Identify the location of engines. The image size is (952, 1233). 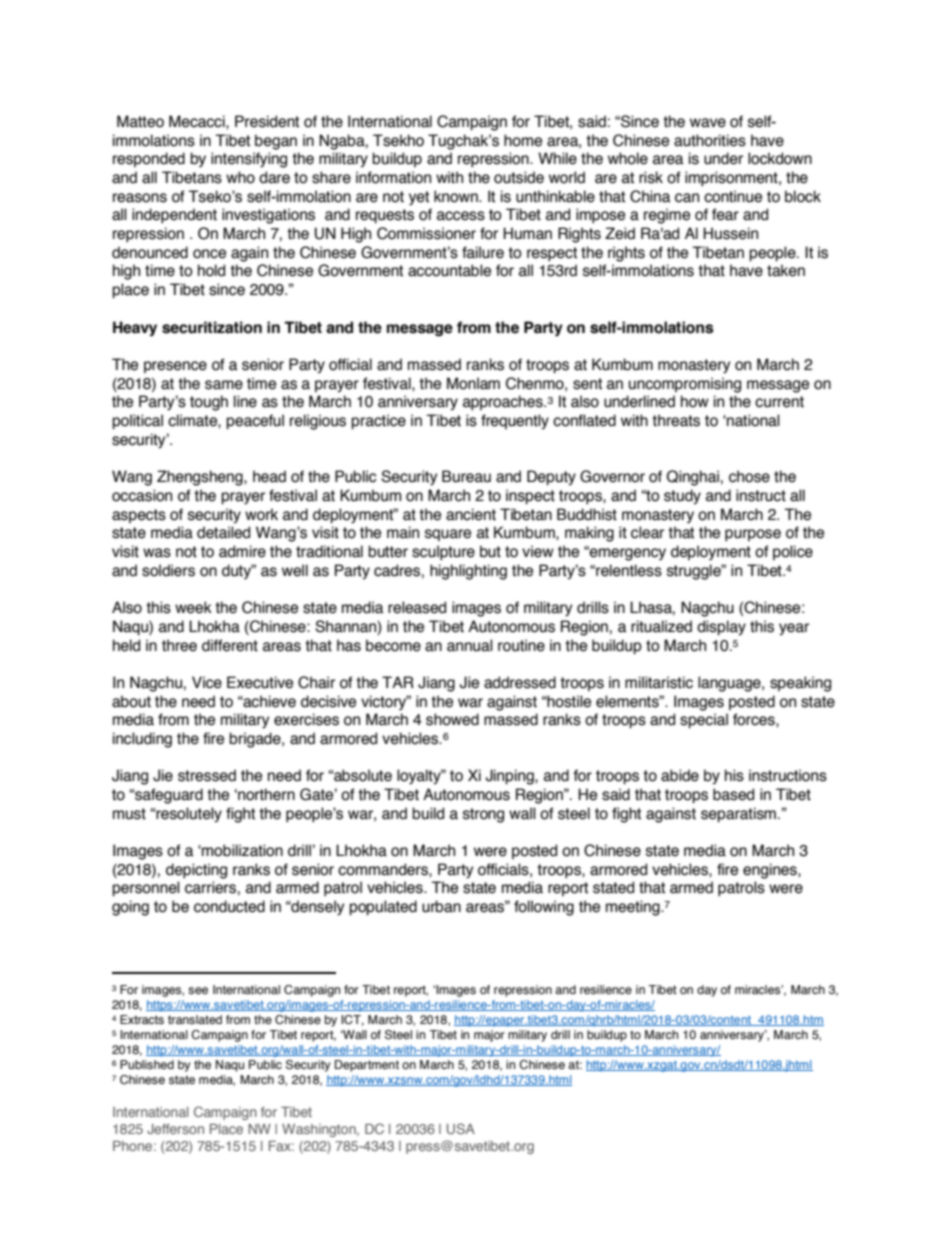
(771, 871).
